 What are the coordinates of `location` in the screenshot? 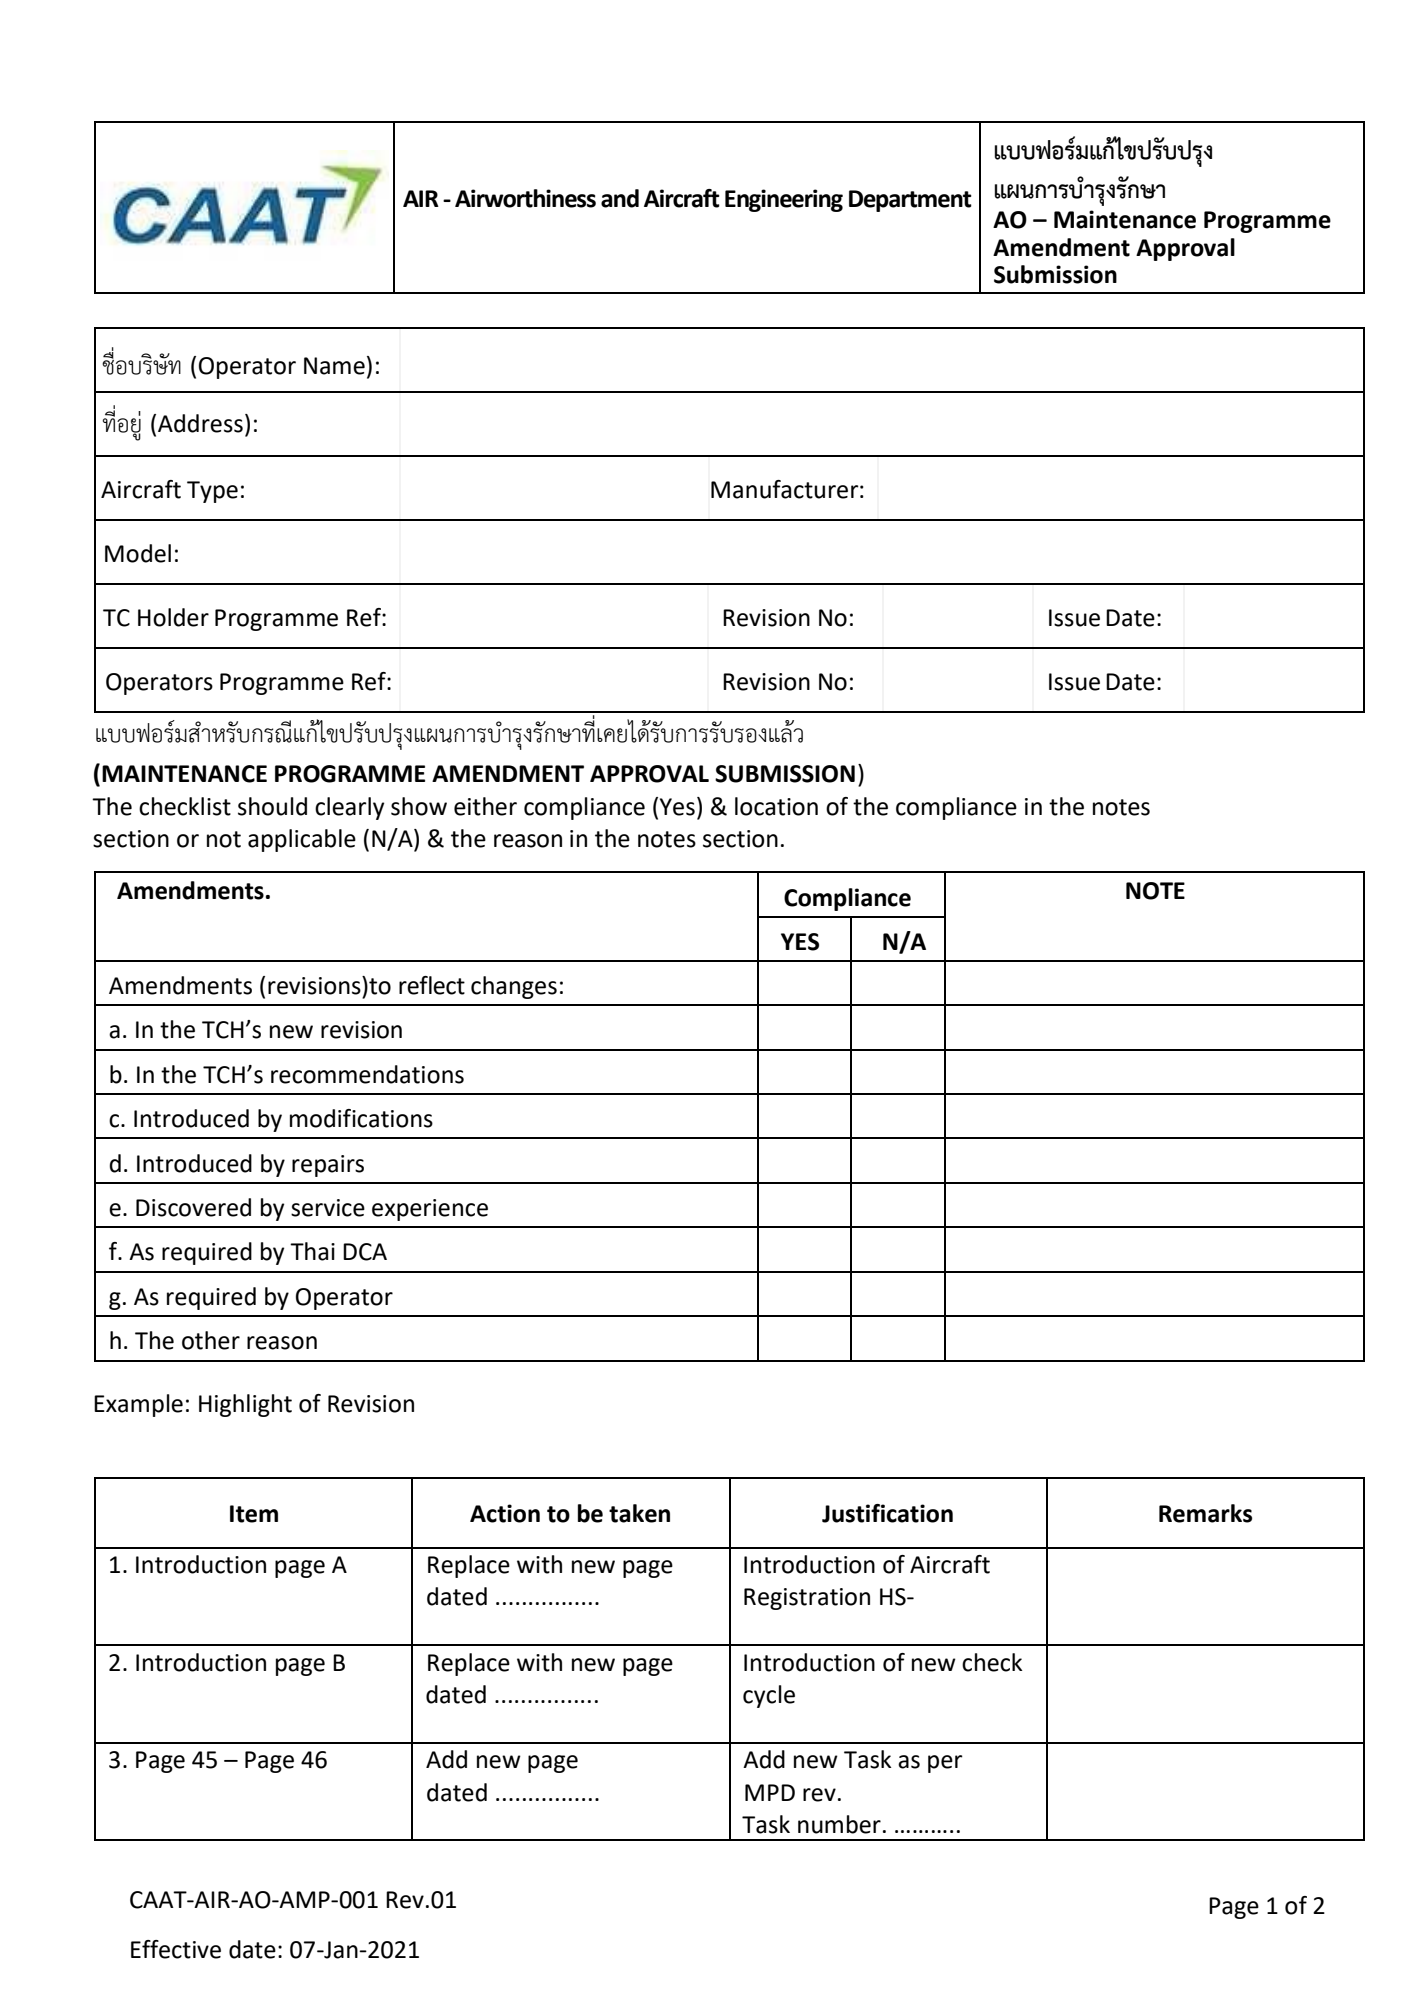 It's located at (776, 806).
